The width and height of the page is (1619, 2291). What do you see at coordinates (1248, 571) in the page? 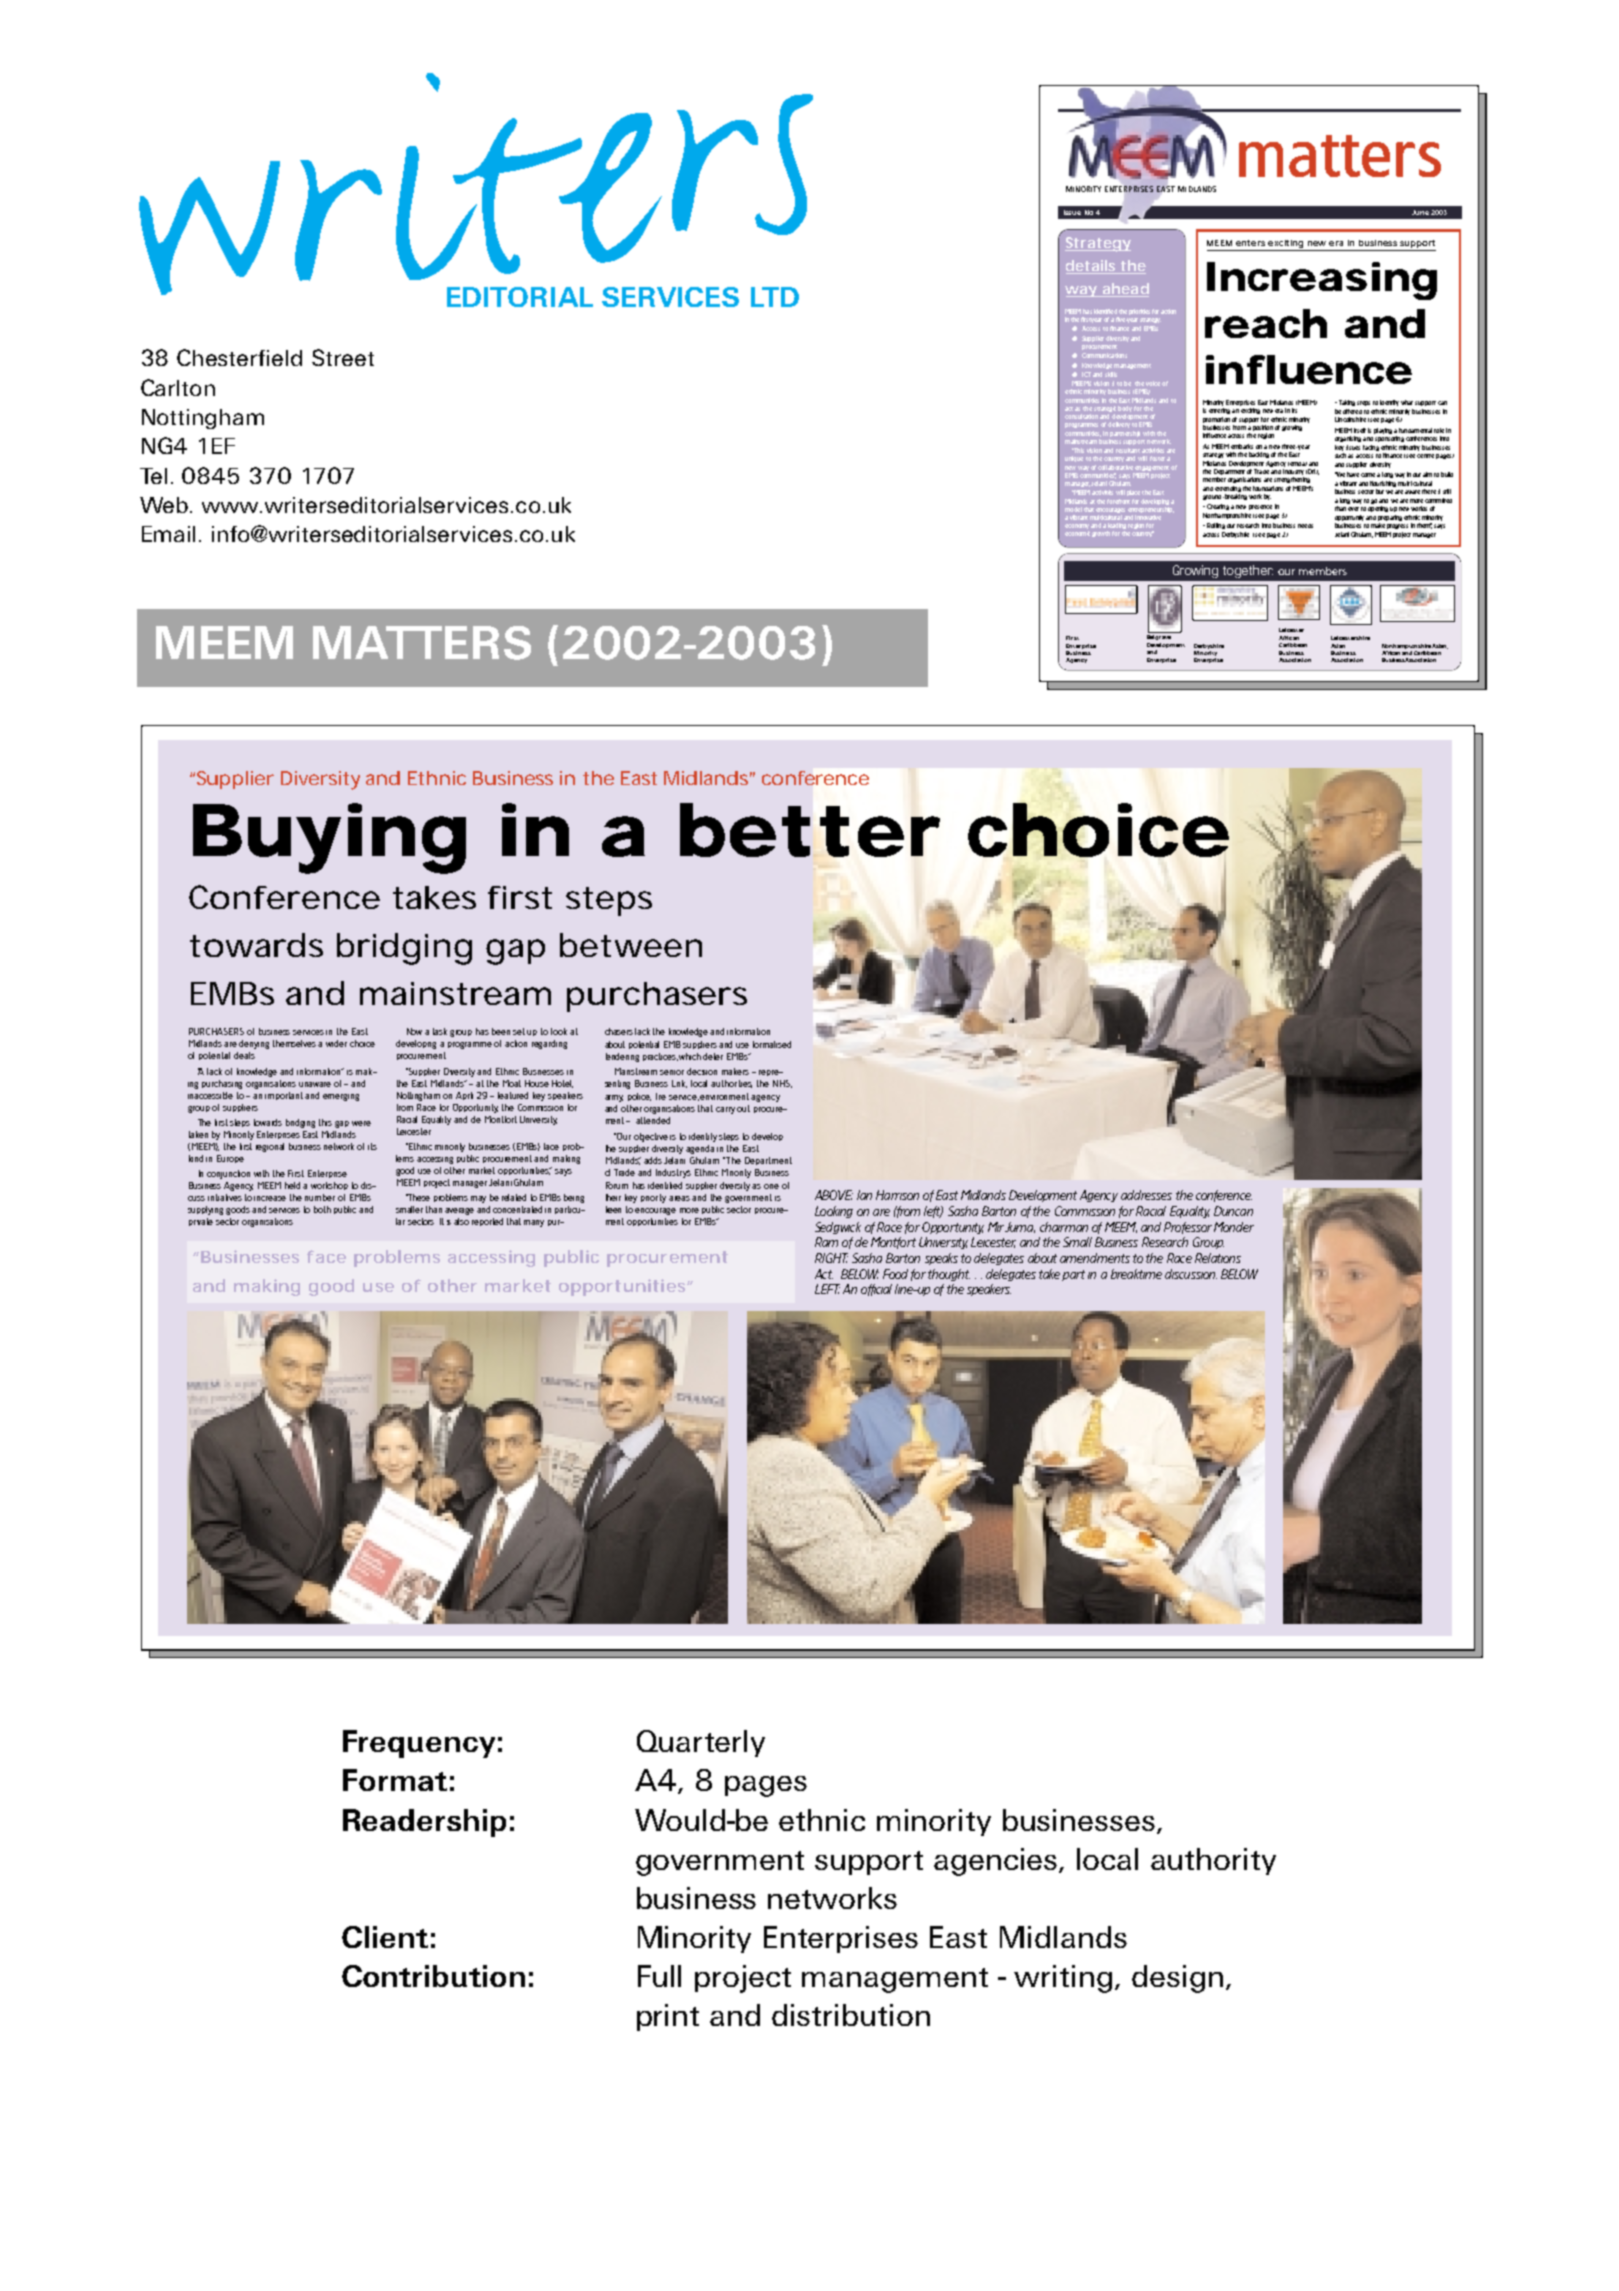
I see `together` at bounding box center [1248, 571].
